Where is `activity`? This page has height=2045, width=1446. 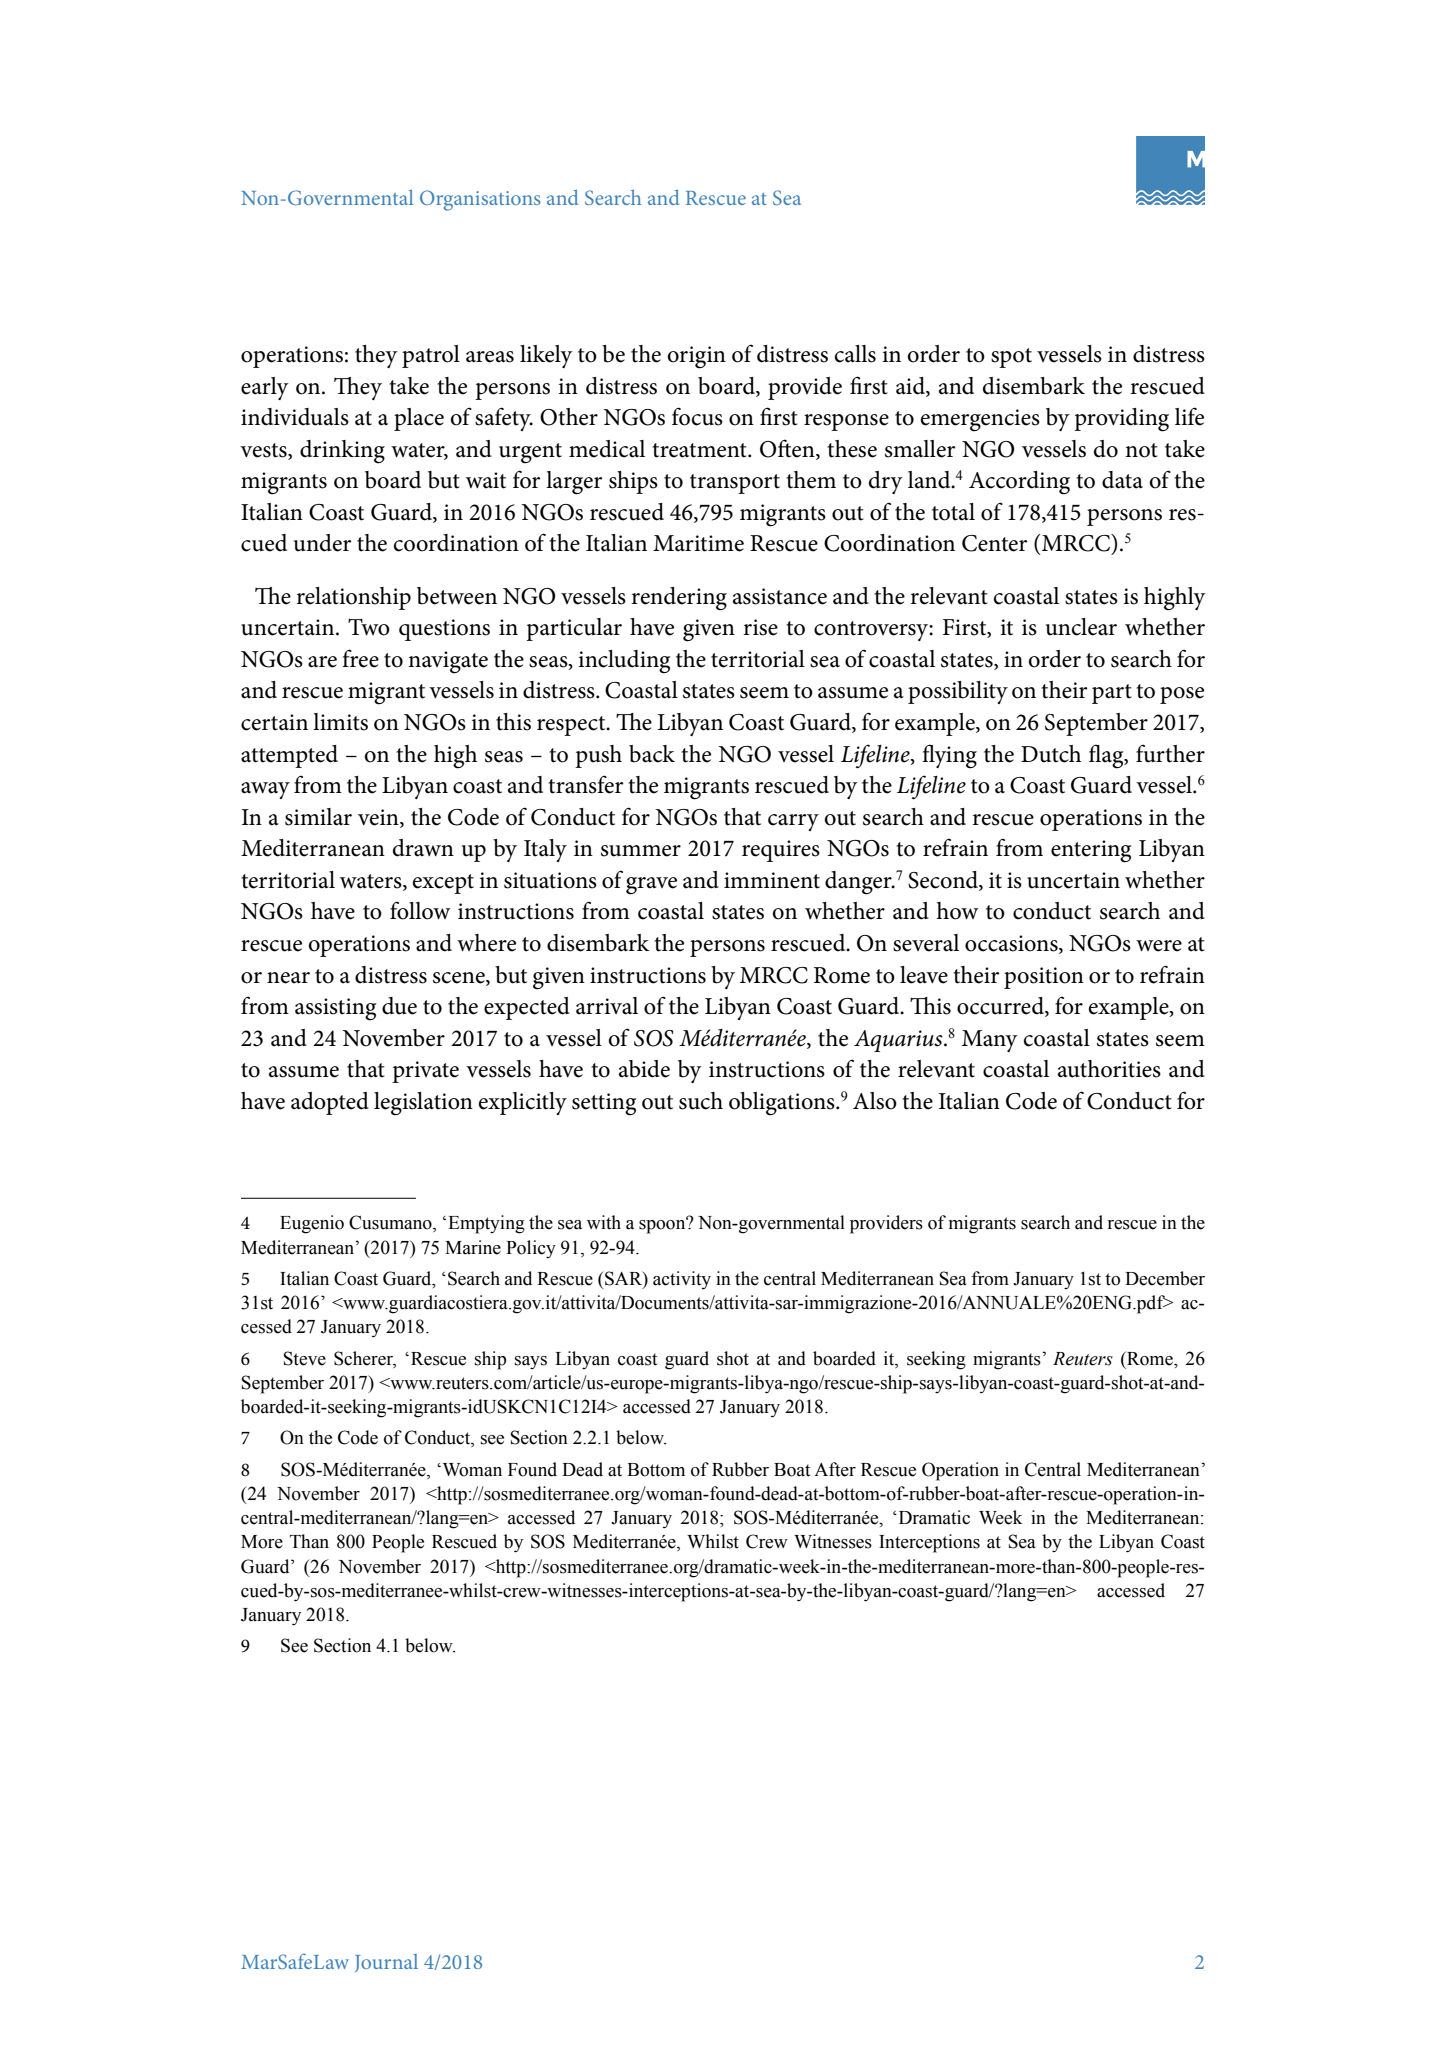
activity is located at coordinates (682, 1280).
